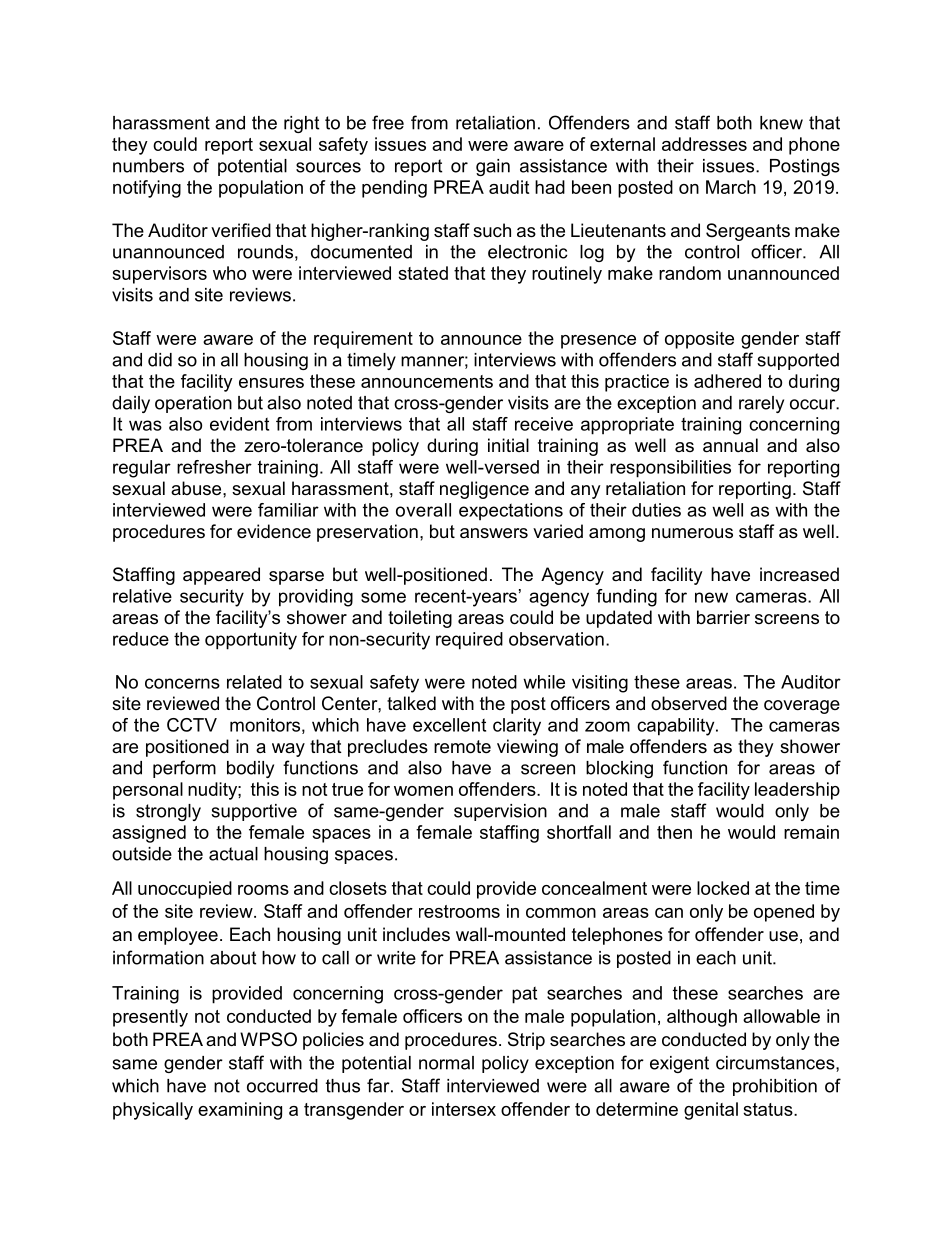 The width and height of the page is (952, 1233). I want to click on appeared, so click(221, 576).
